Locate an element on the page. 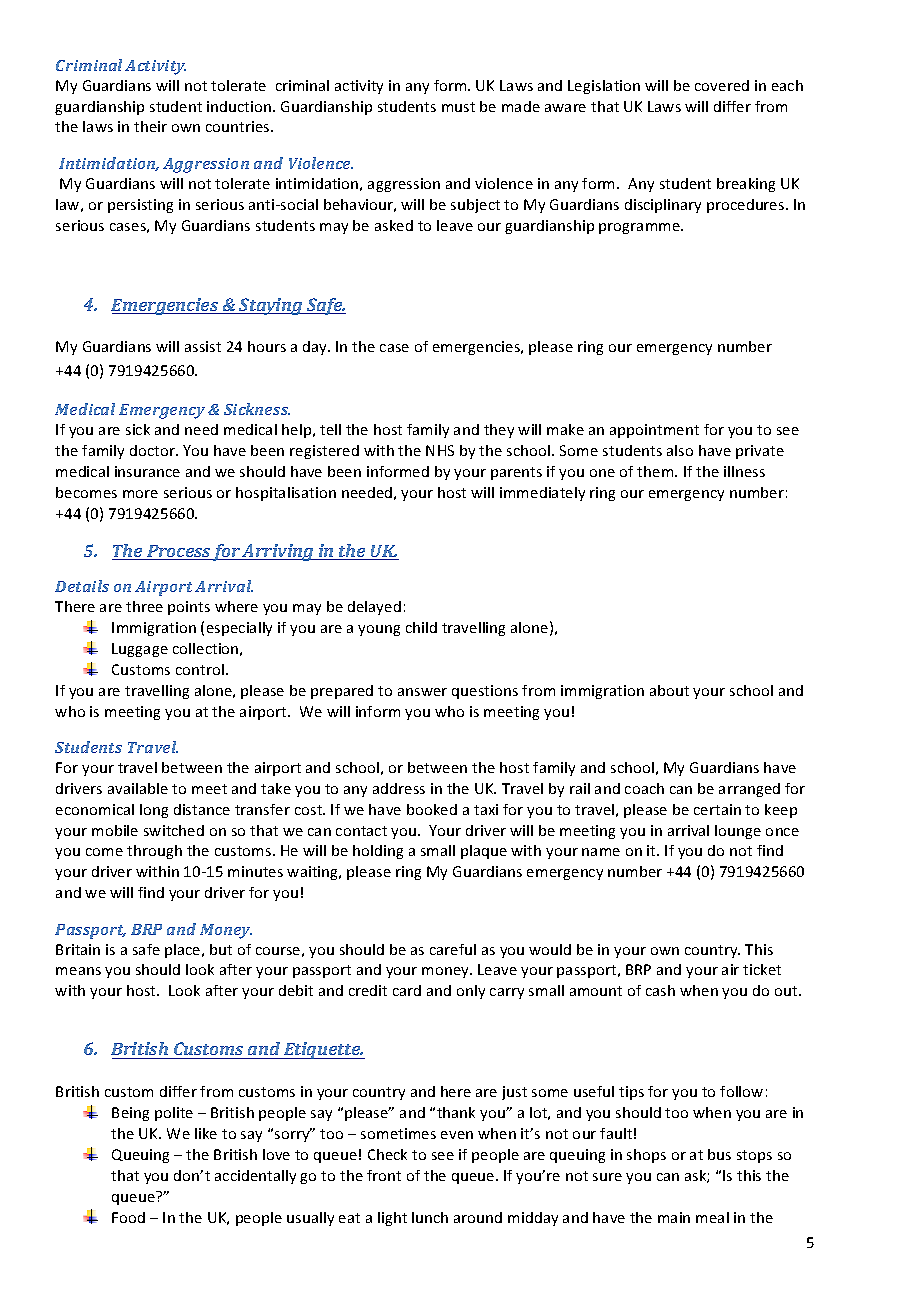 The height and width of the page is (1308, 924). ticket is located at coordinates (762, 969).
